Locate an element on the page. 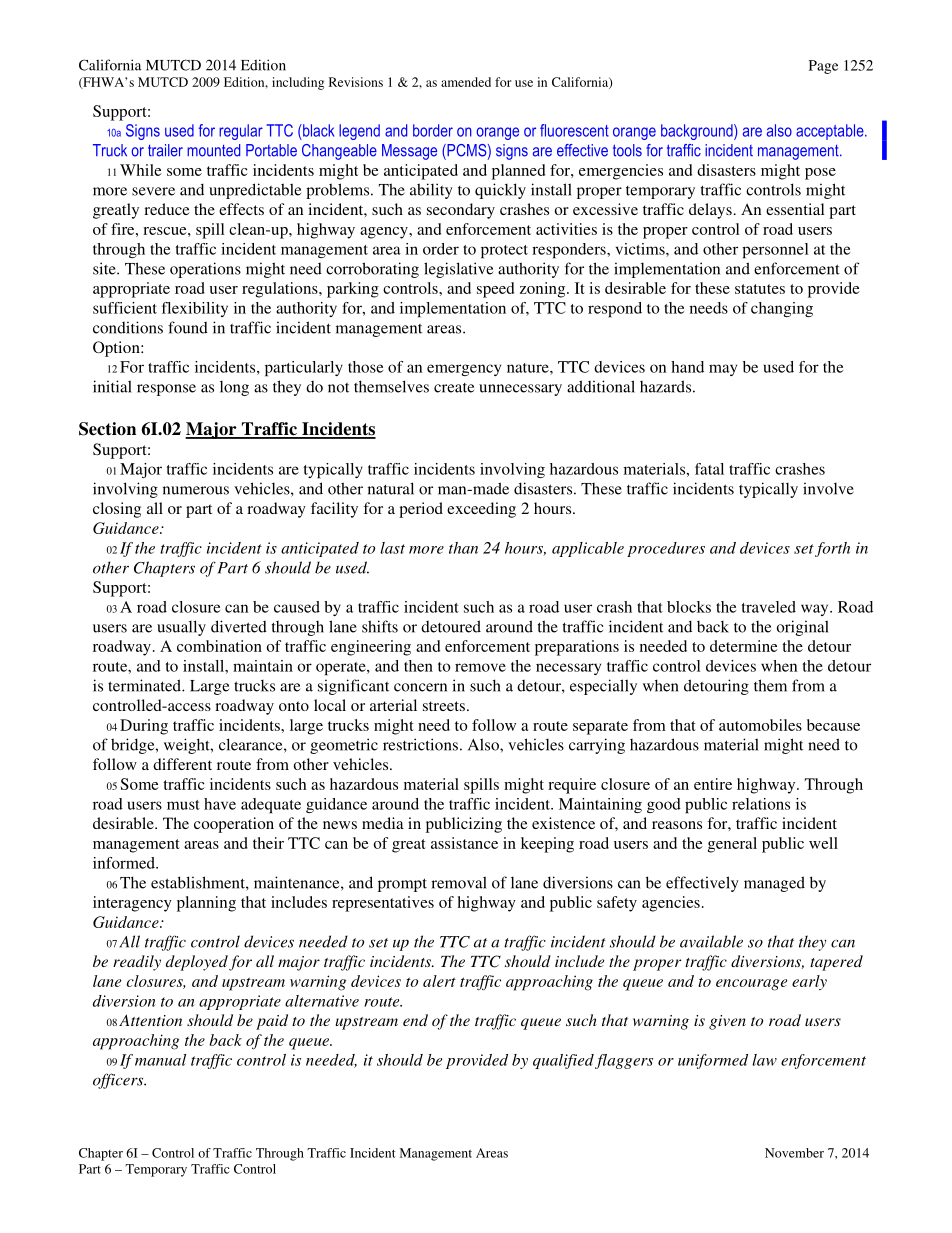 This page has height=1233, width=952. general is located at coordinates (732, 845).
